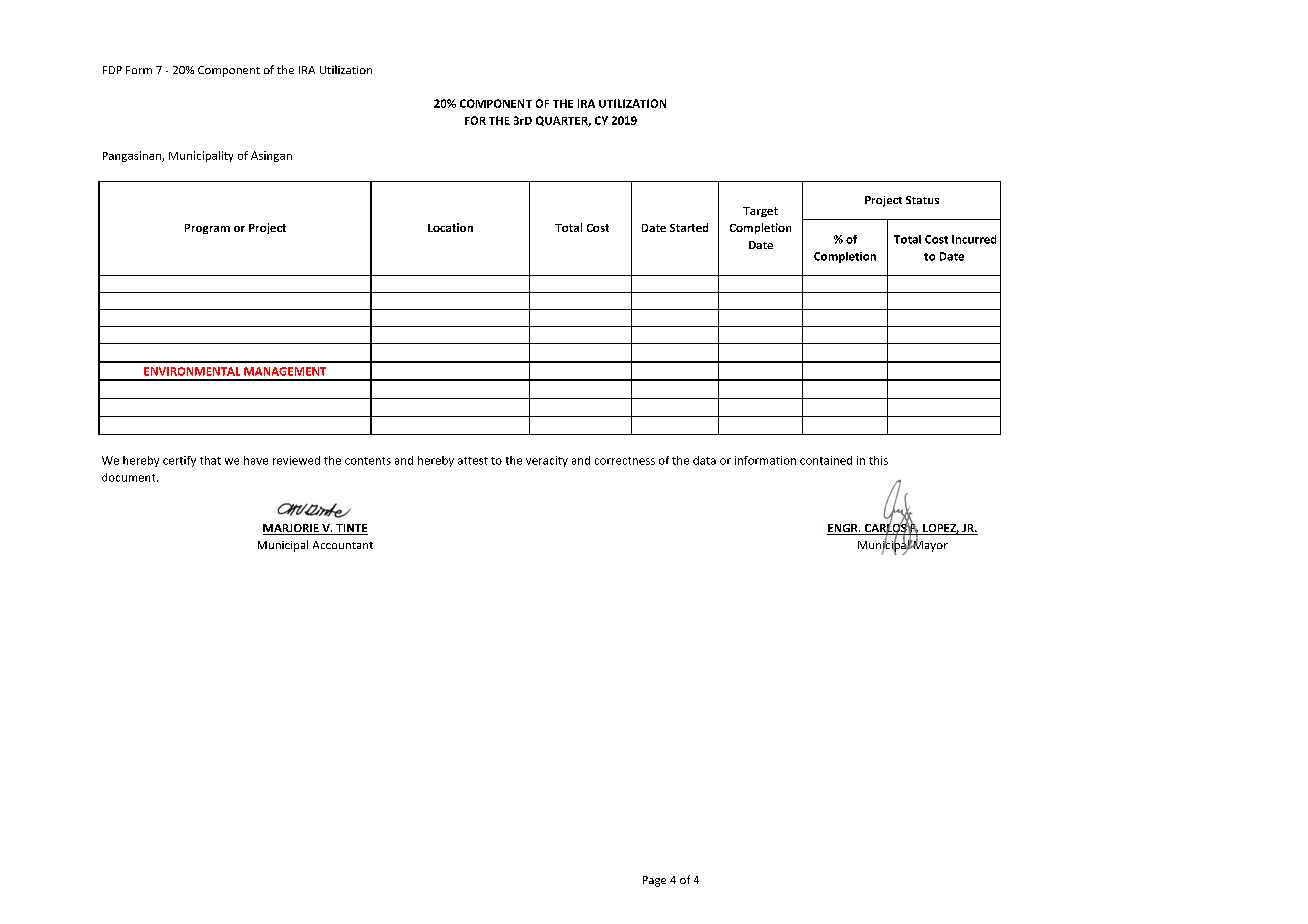  I want to click on Accountant, so click(343, 545).
